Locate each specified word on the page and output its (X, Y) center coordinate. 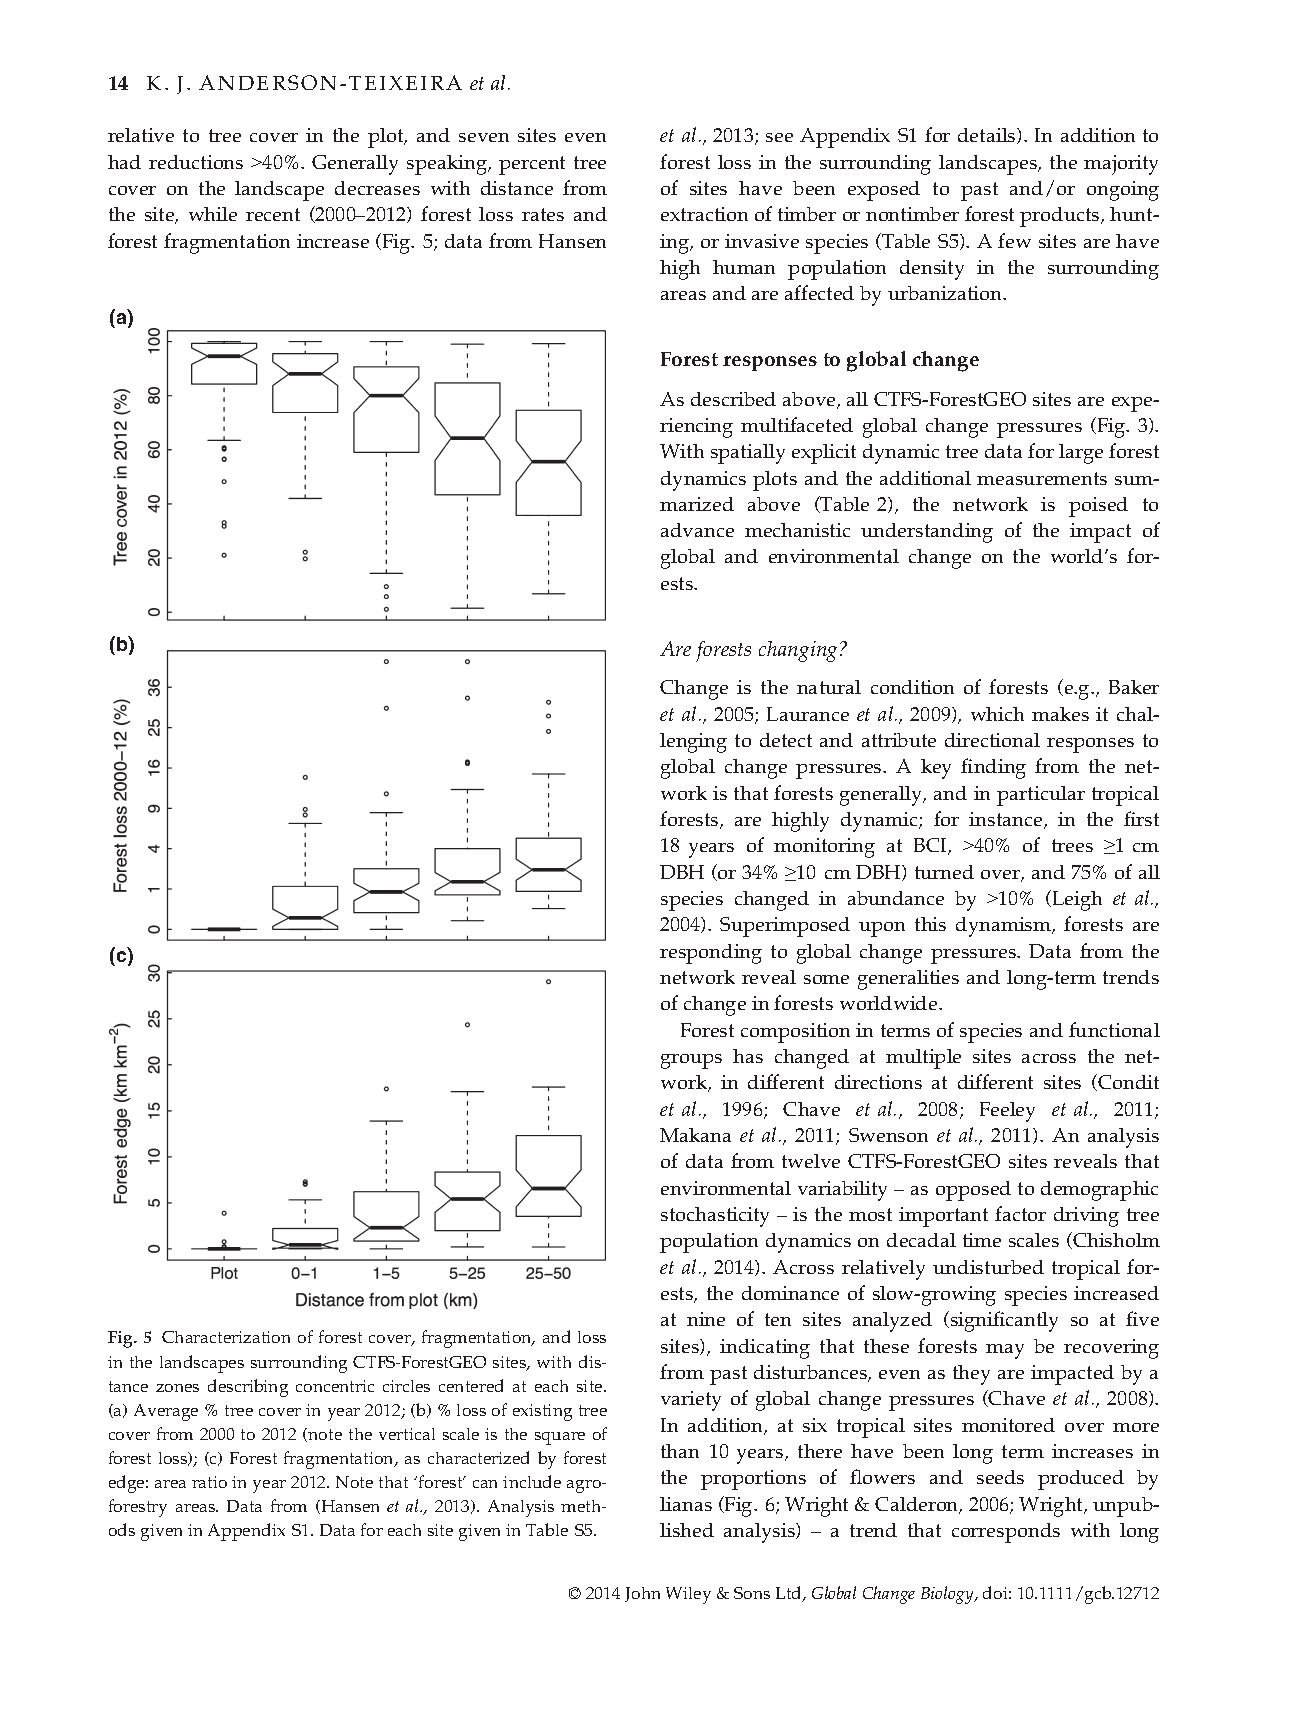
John (642, 1594)
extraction (704, 214)
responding (711, 954)
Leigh (1077, 901)
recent (273, 214)
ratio (209, 1482)
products (1061, 217)
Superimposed (785, 927)
